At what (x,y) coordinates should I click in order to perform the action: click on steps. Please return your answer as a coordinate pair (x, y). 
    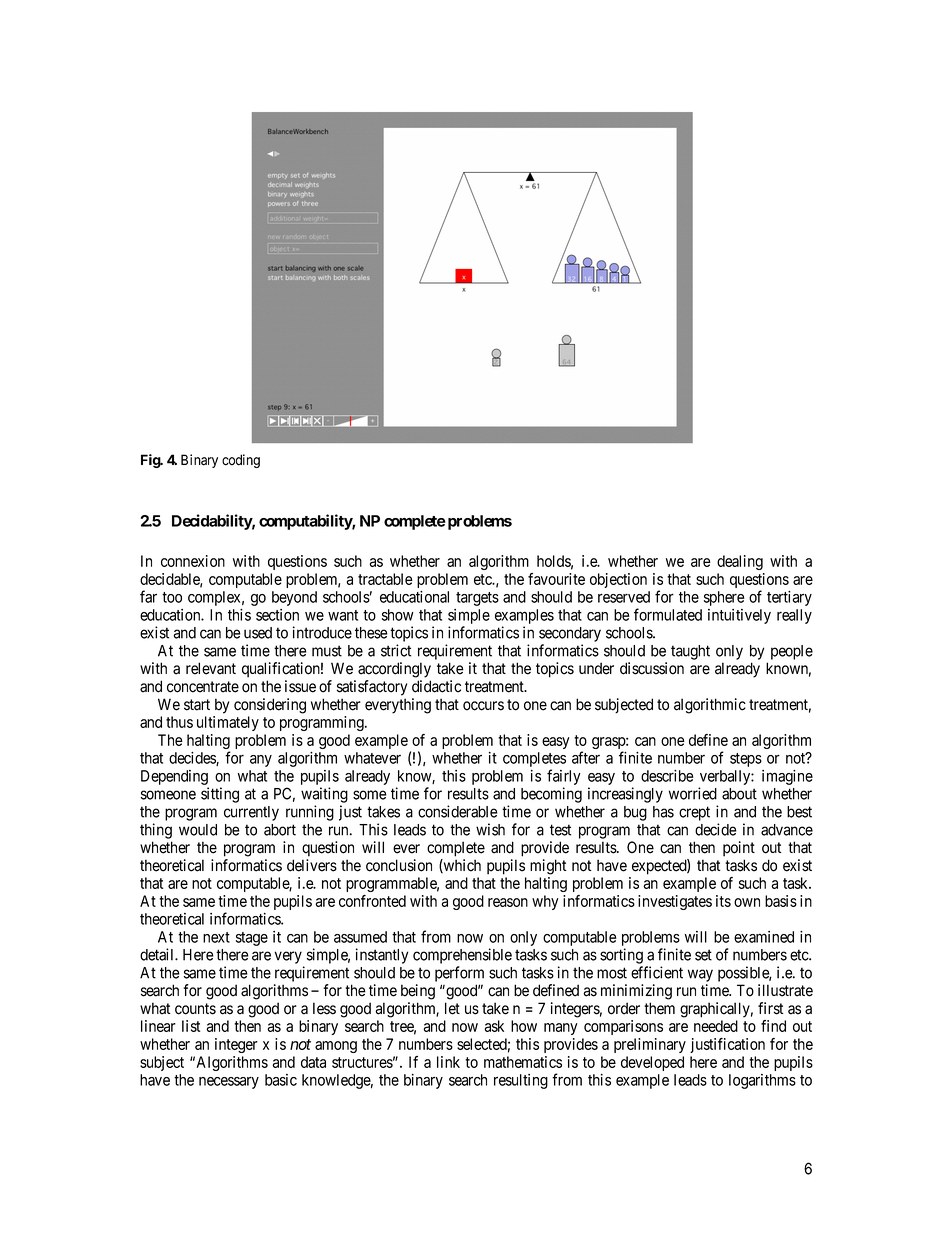
    Looking at the image, I should click on (746, 760).
